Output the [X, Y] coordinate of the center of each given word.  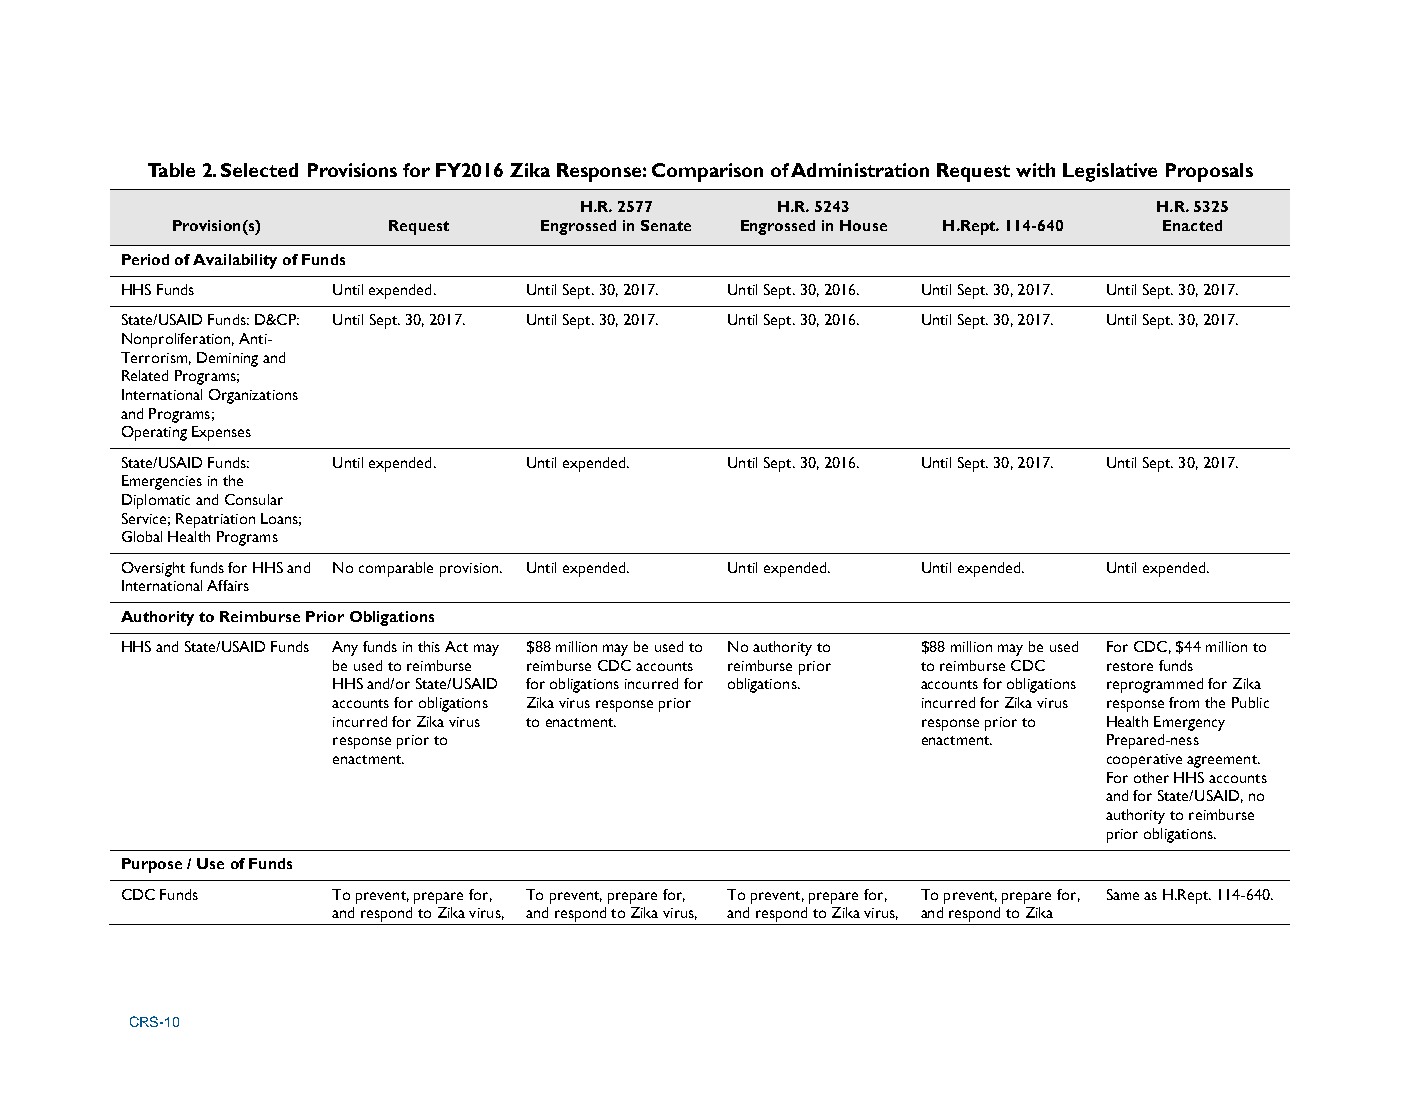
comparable [396, 569]
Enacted [1192, 225]
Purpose [152, 865]
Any [345, 648]
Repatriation [215, 520]
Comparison [707, 172]
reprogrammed [1155, 685]
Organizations [253, 396]
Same [1123, 894]
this [429, 646]
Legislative [1110, 172]
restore [1130, 666]
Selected [259, 170]
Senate [666, 225]
